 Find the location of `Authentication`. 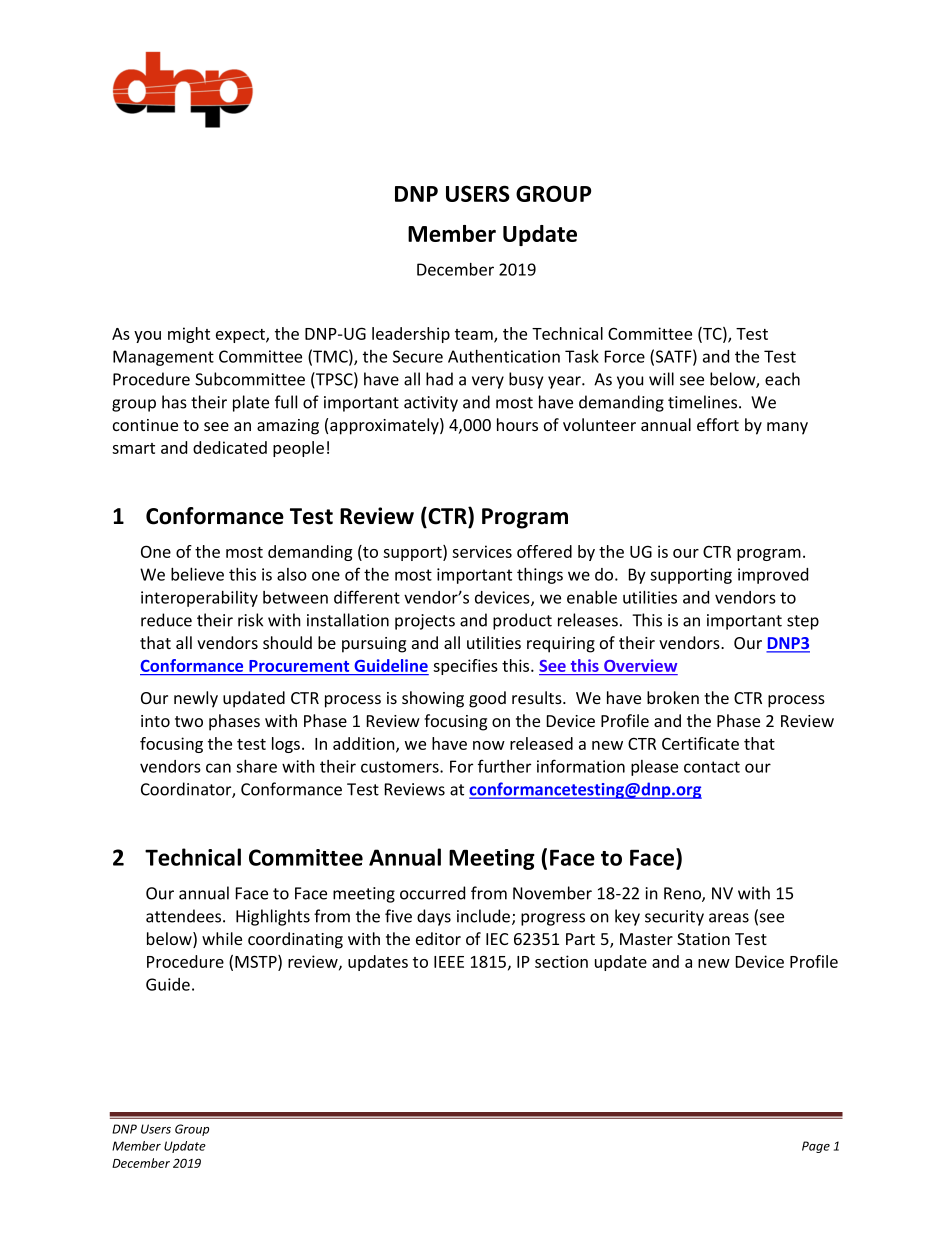

Authentication is located at coordinates (504, 356).
